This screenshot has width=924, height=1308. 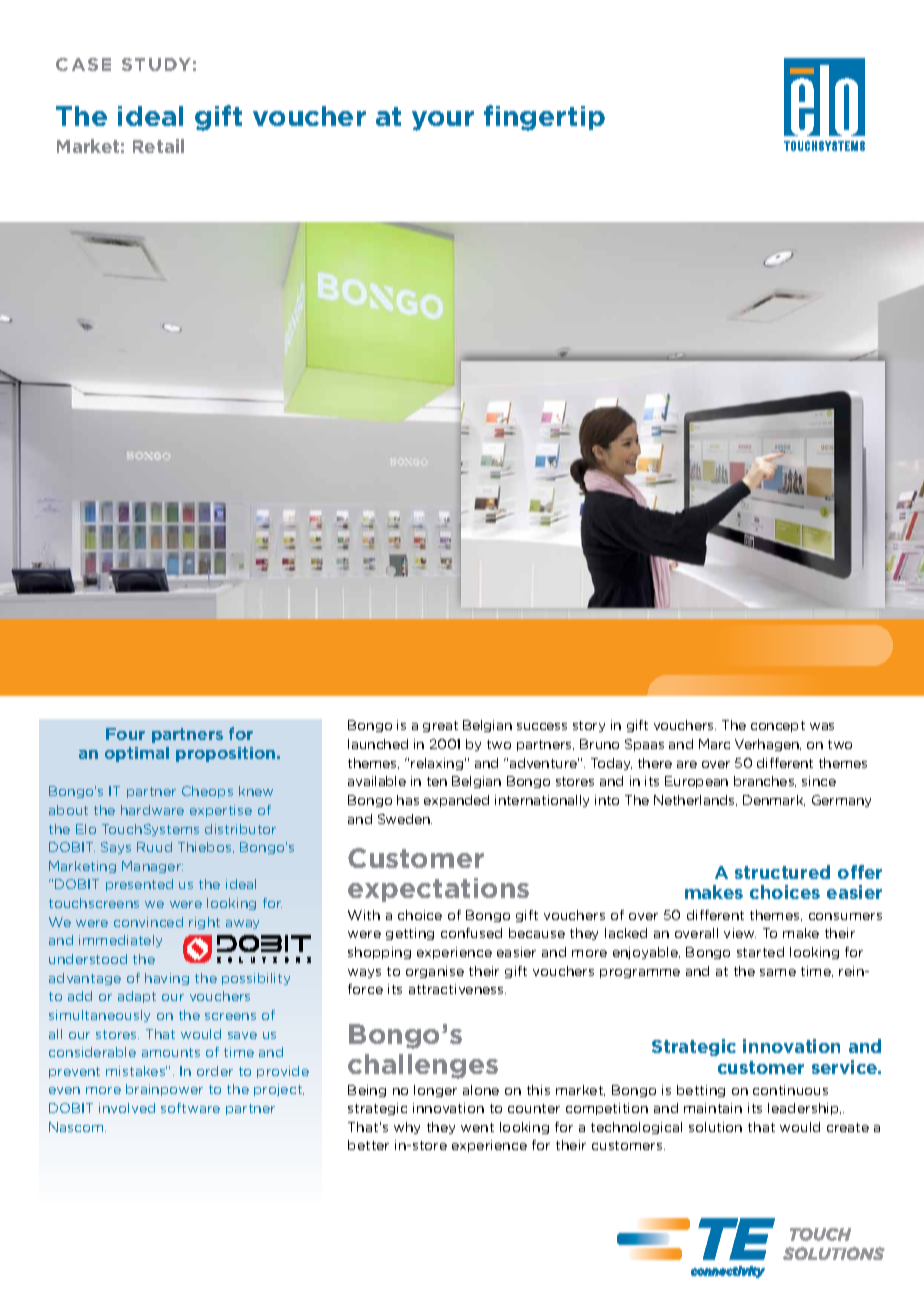 What do you see at coordinates (125, 734) in the screenshot?
I see `Four` at bounding box center [125, 734].
